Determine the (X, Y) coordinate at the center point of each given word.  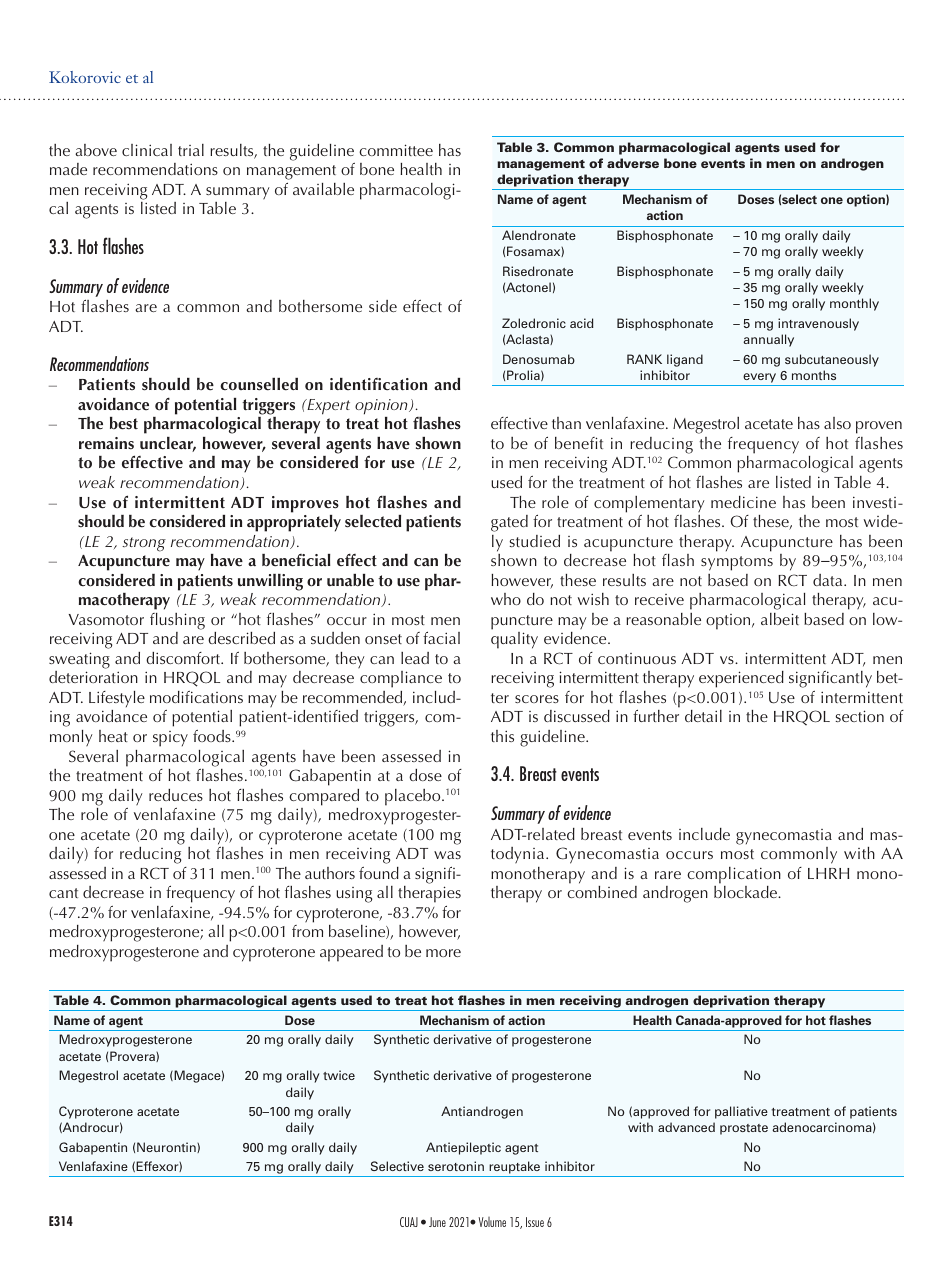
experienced (741, 679)
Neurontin (167, 1147)
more (443, 953)
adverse (633, 163)
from (307, 931)
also (837, 423)
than (566, 423)
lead (415, 658)
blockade (746, 892)
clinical (147, 150)
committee (396, 150)
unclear (168, 444)
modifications (196, 697)
